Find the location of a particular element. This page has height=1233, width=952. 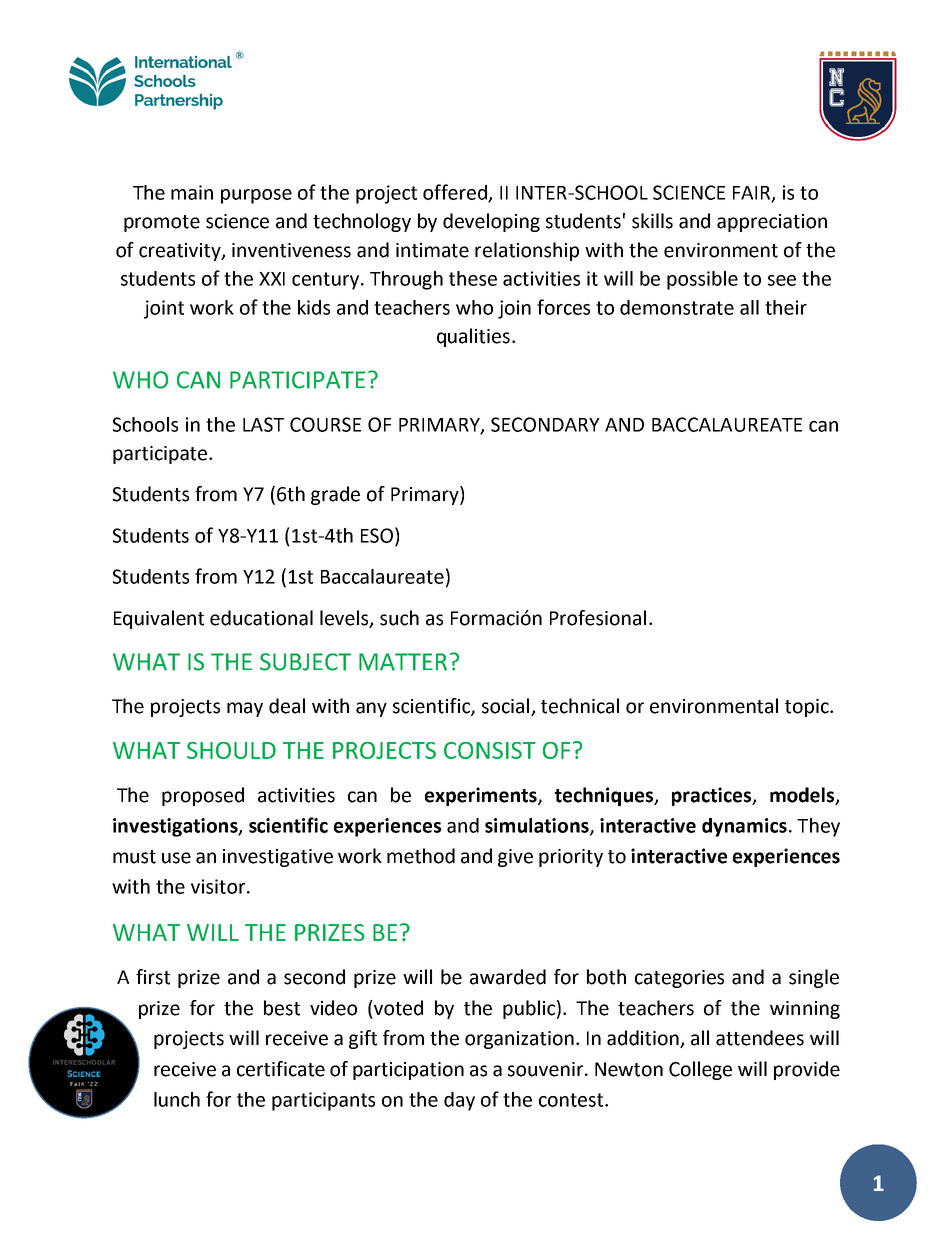

lunch is located at coordinates (177, 1099).
